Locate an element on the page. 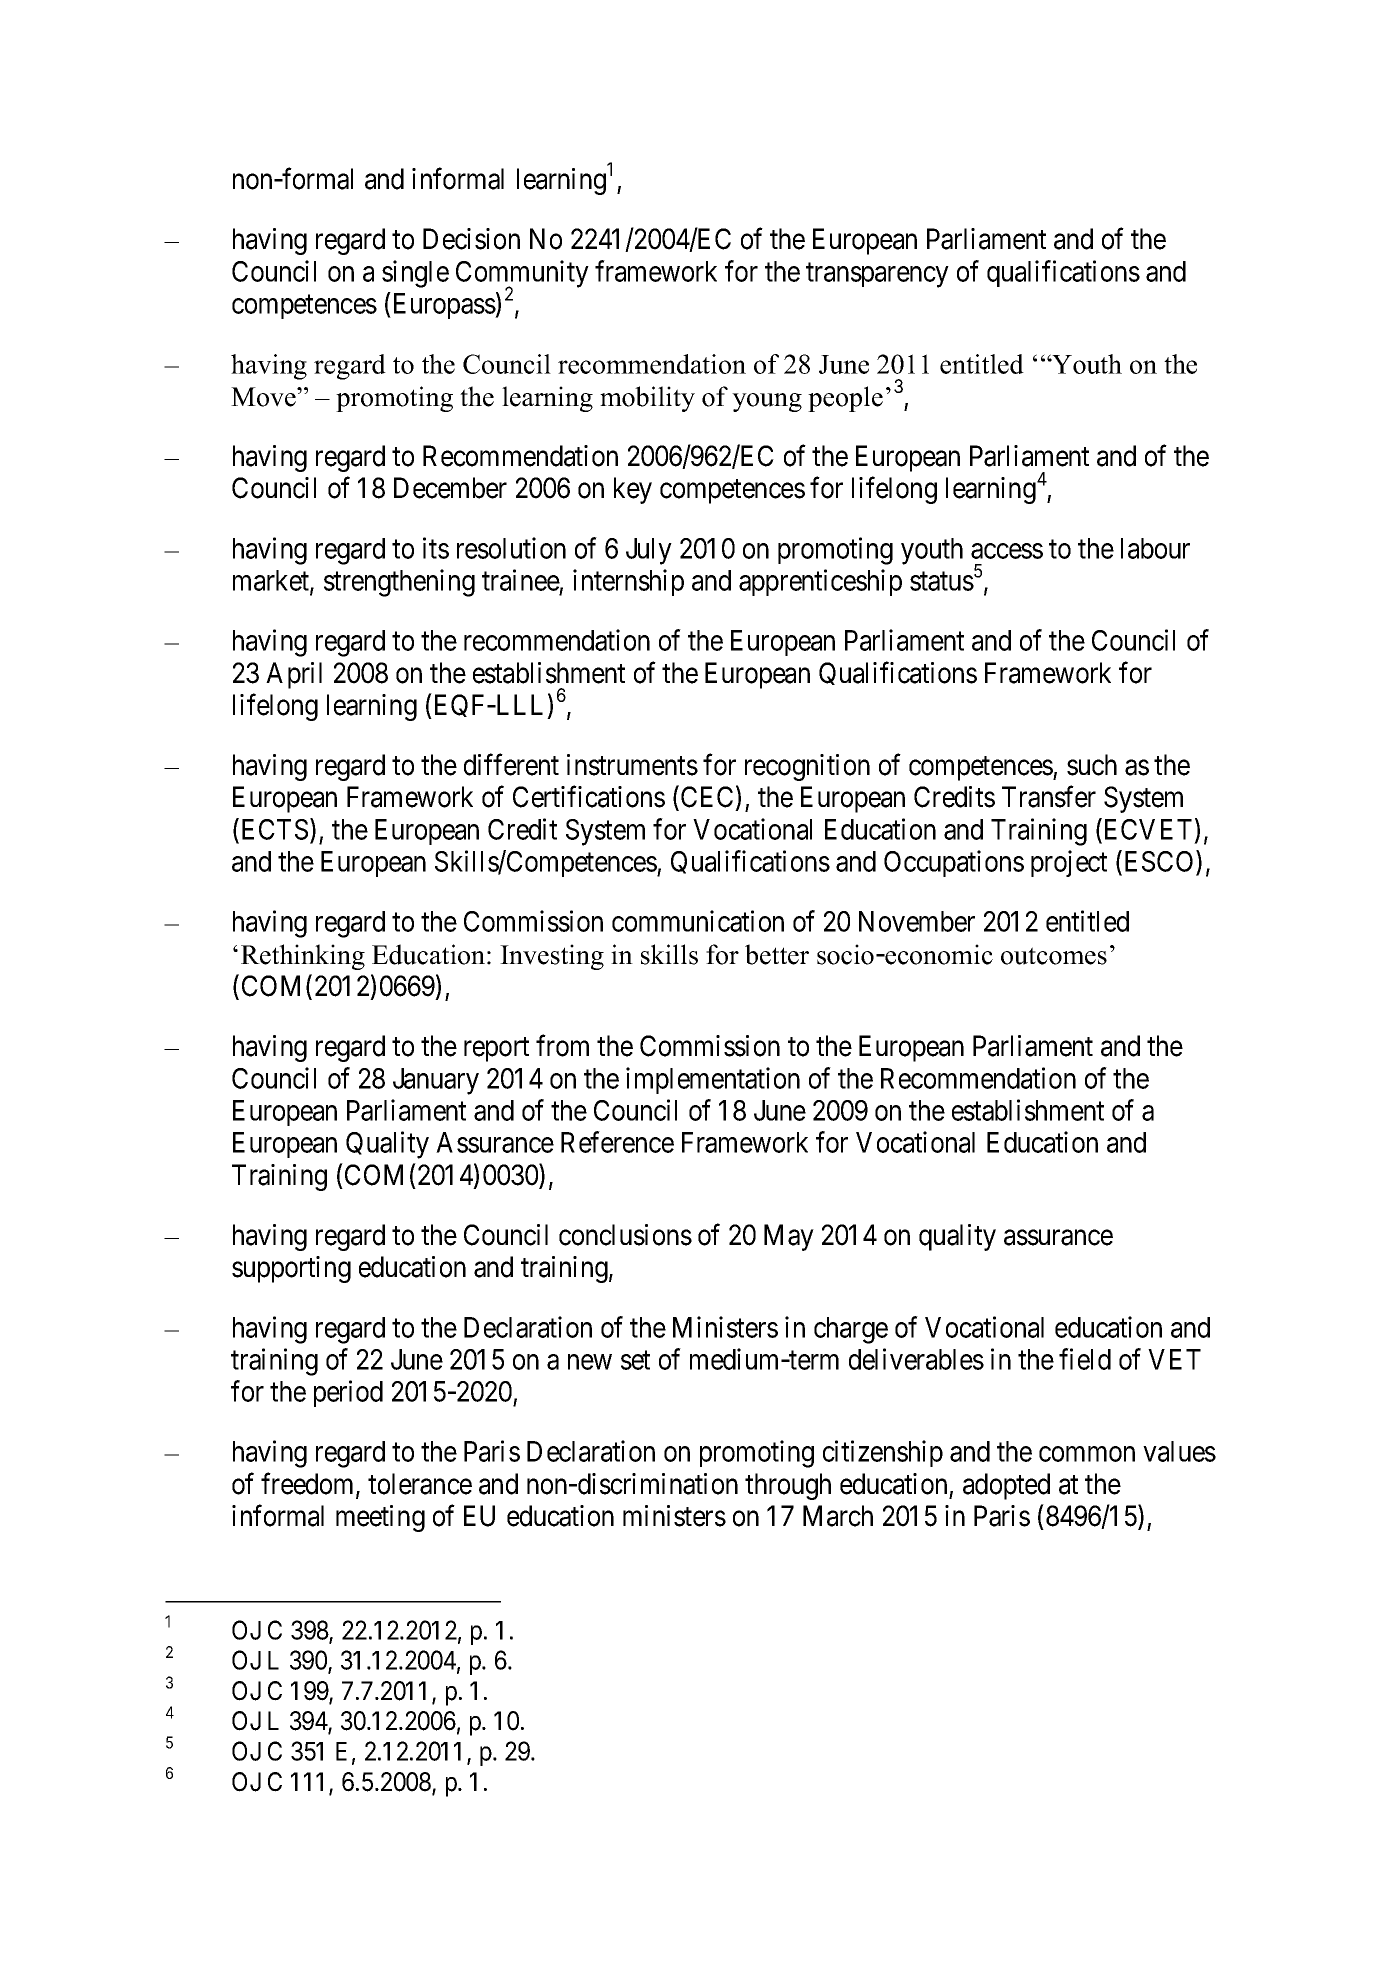  through is located at coordinates (788, 1486).
